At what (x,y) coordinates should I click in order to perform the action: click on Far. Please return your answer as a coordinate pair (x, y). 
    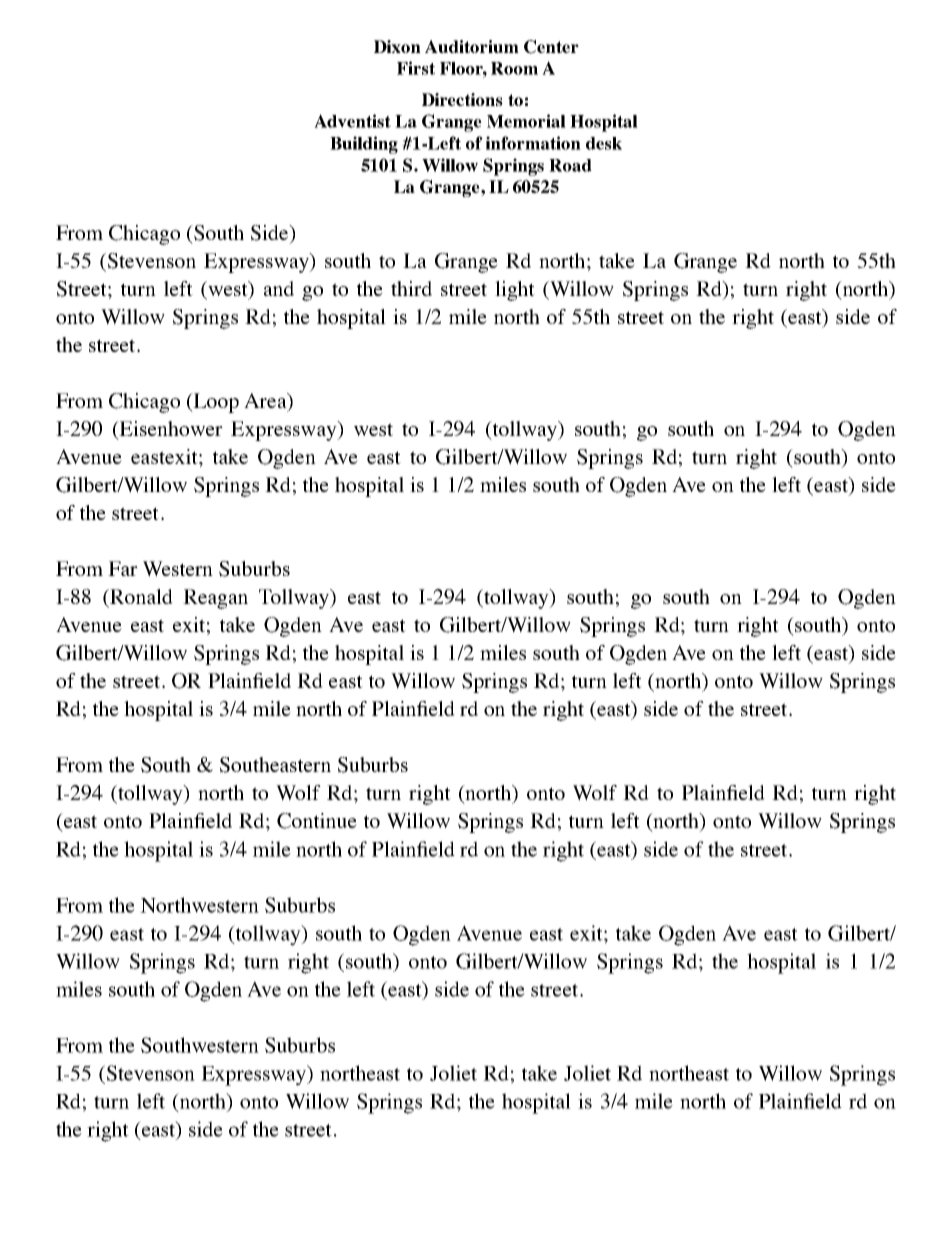
    Looking at the image, I should click on (123, 568).
